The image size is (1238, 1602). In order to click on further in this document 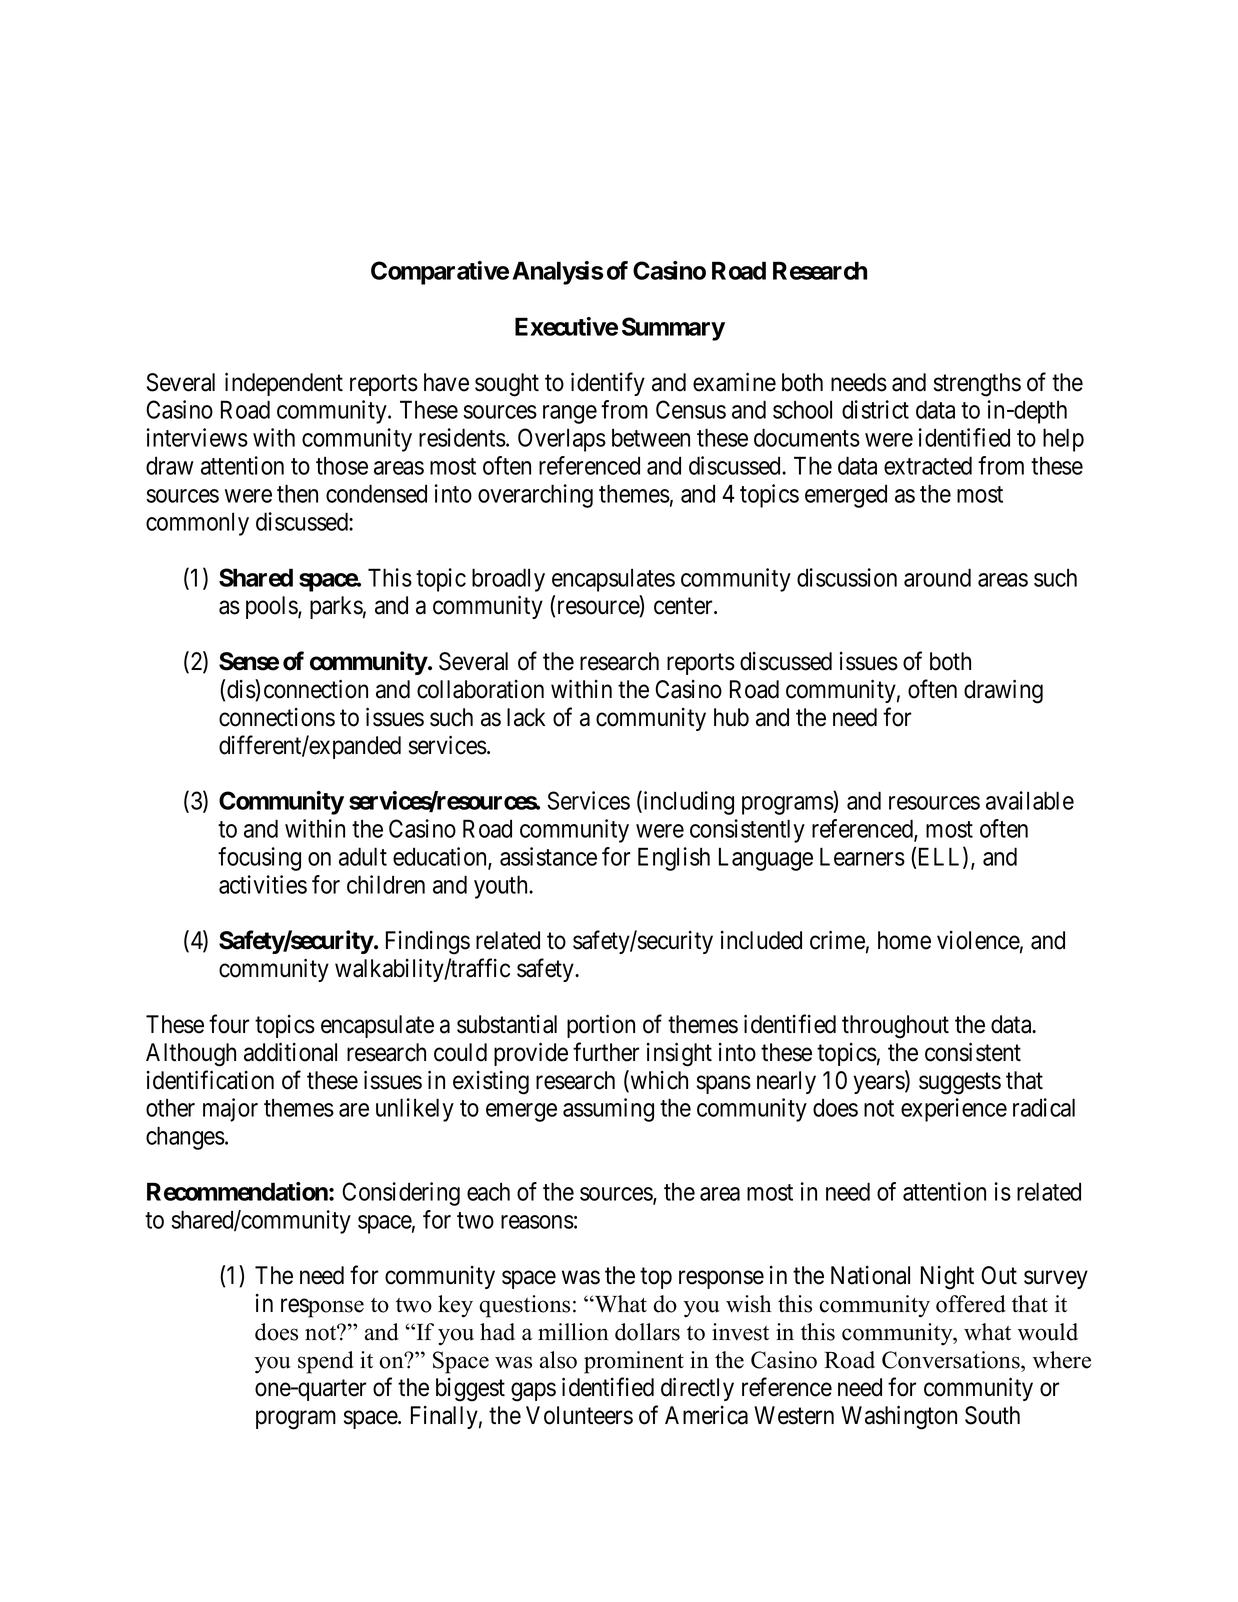, I will do `click(606, 1052)`.
